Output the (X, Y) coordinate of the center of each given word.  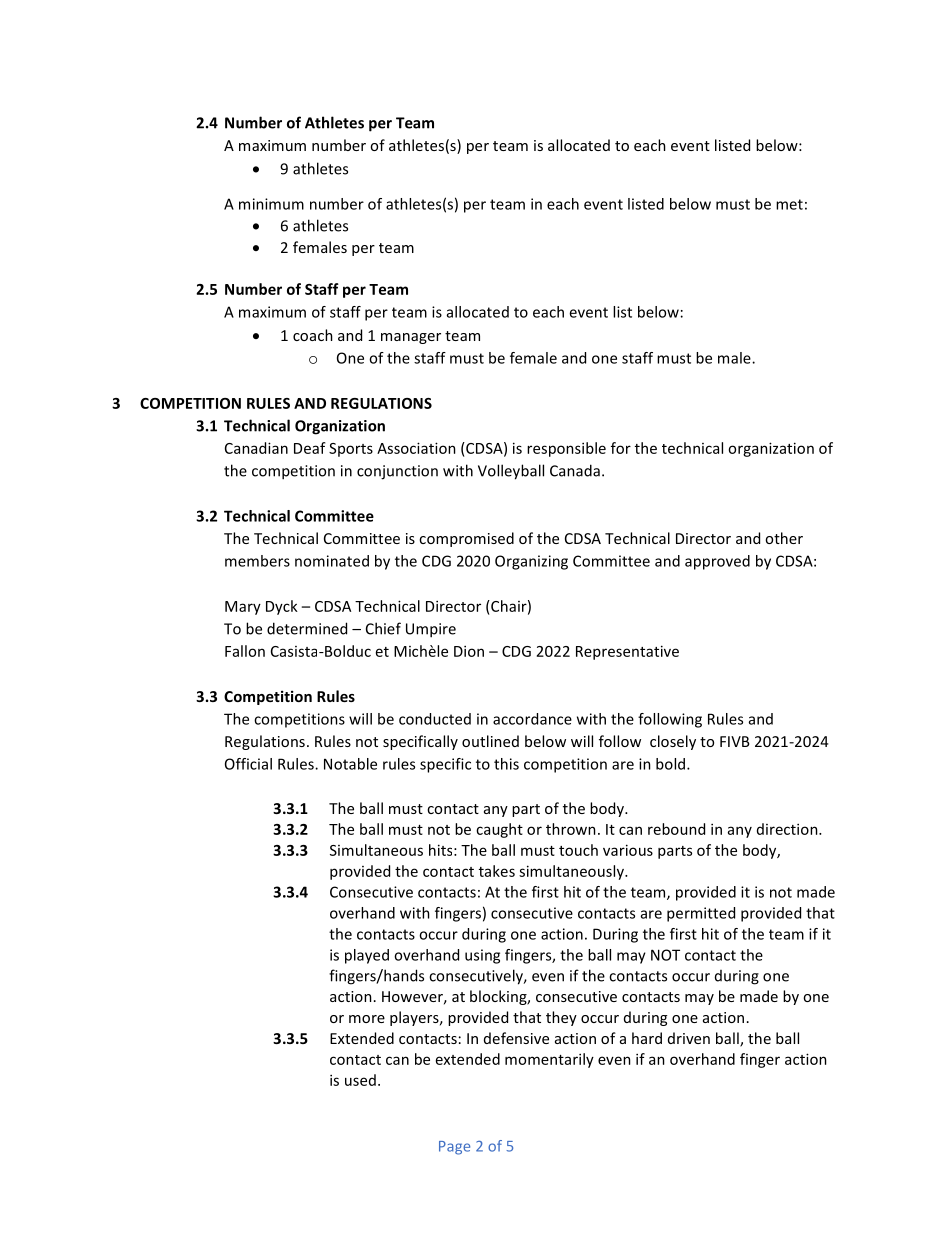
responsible (566, 449)
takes (497, 871)
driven (689, 1038)
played (367, 956)
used (360, 1080)
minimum (271, 204)
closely (673, 742)
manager (411, 338)
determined (307, 628)
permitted (701, 914)
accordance (532, 719)
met (789, 204)
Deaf (310, 448)
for (621, 448)
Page (454, 1148)
